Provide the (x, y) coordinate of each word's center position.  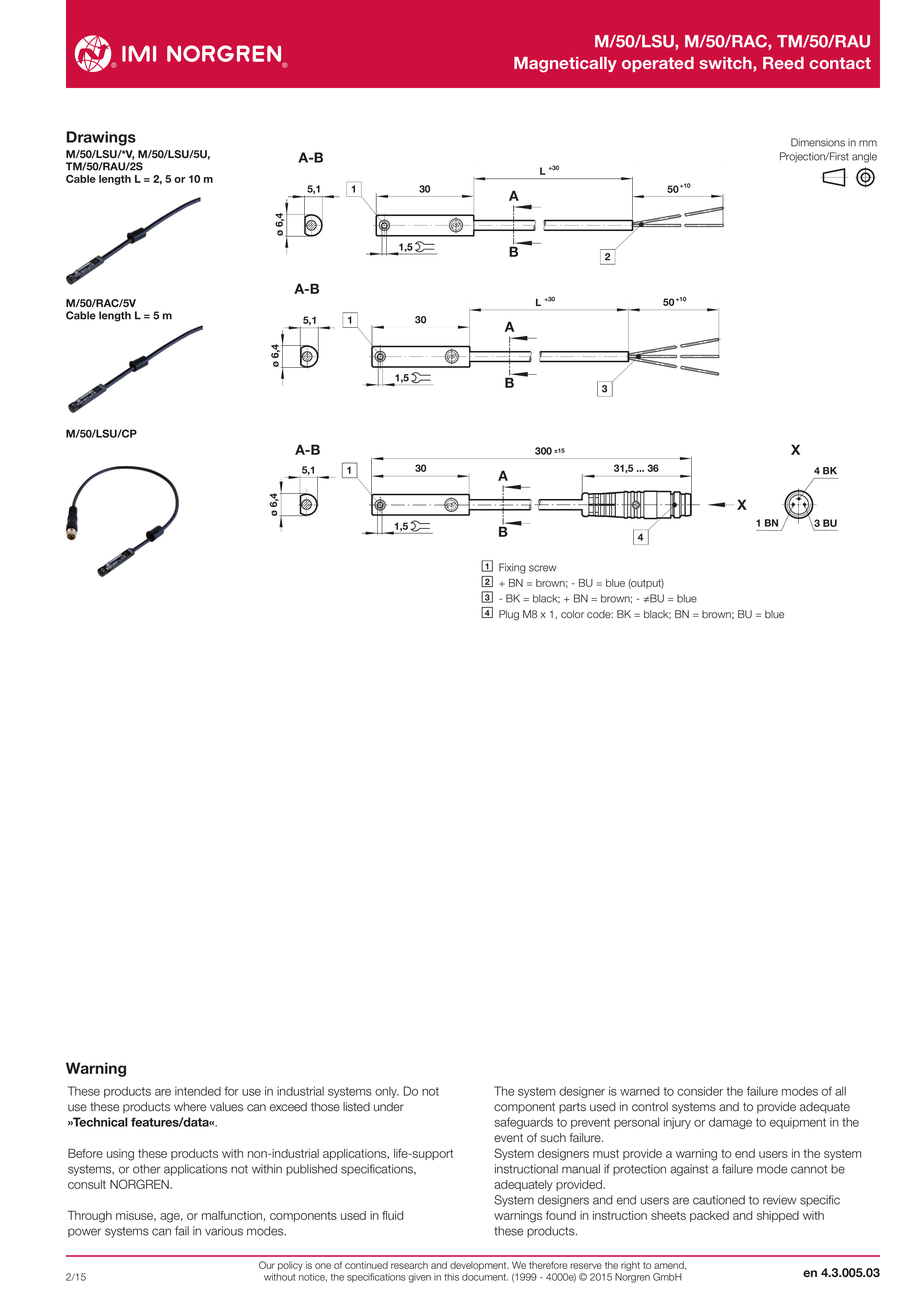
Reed (783, 63)
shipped (778, 1216)
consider (700, 1091)
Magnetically (565, 65)
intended (198, 1091)
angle (864, 157)
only (387, 1092)
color (572, 614)
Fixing (512, 568)
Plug (509, 615)
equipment (798, 1123)
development (479, 1266)
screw (543, 568)
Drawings (101, 138)
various (224, 1231)
